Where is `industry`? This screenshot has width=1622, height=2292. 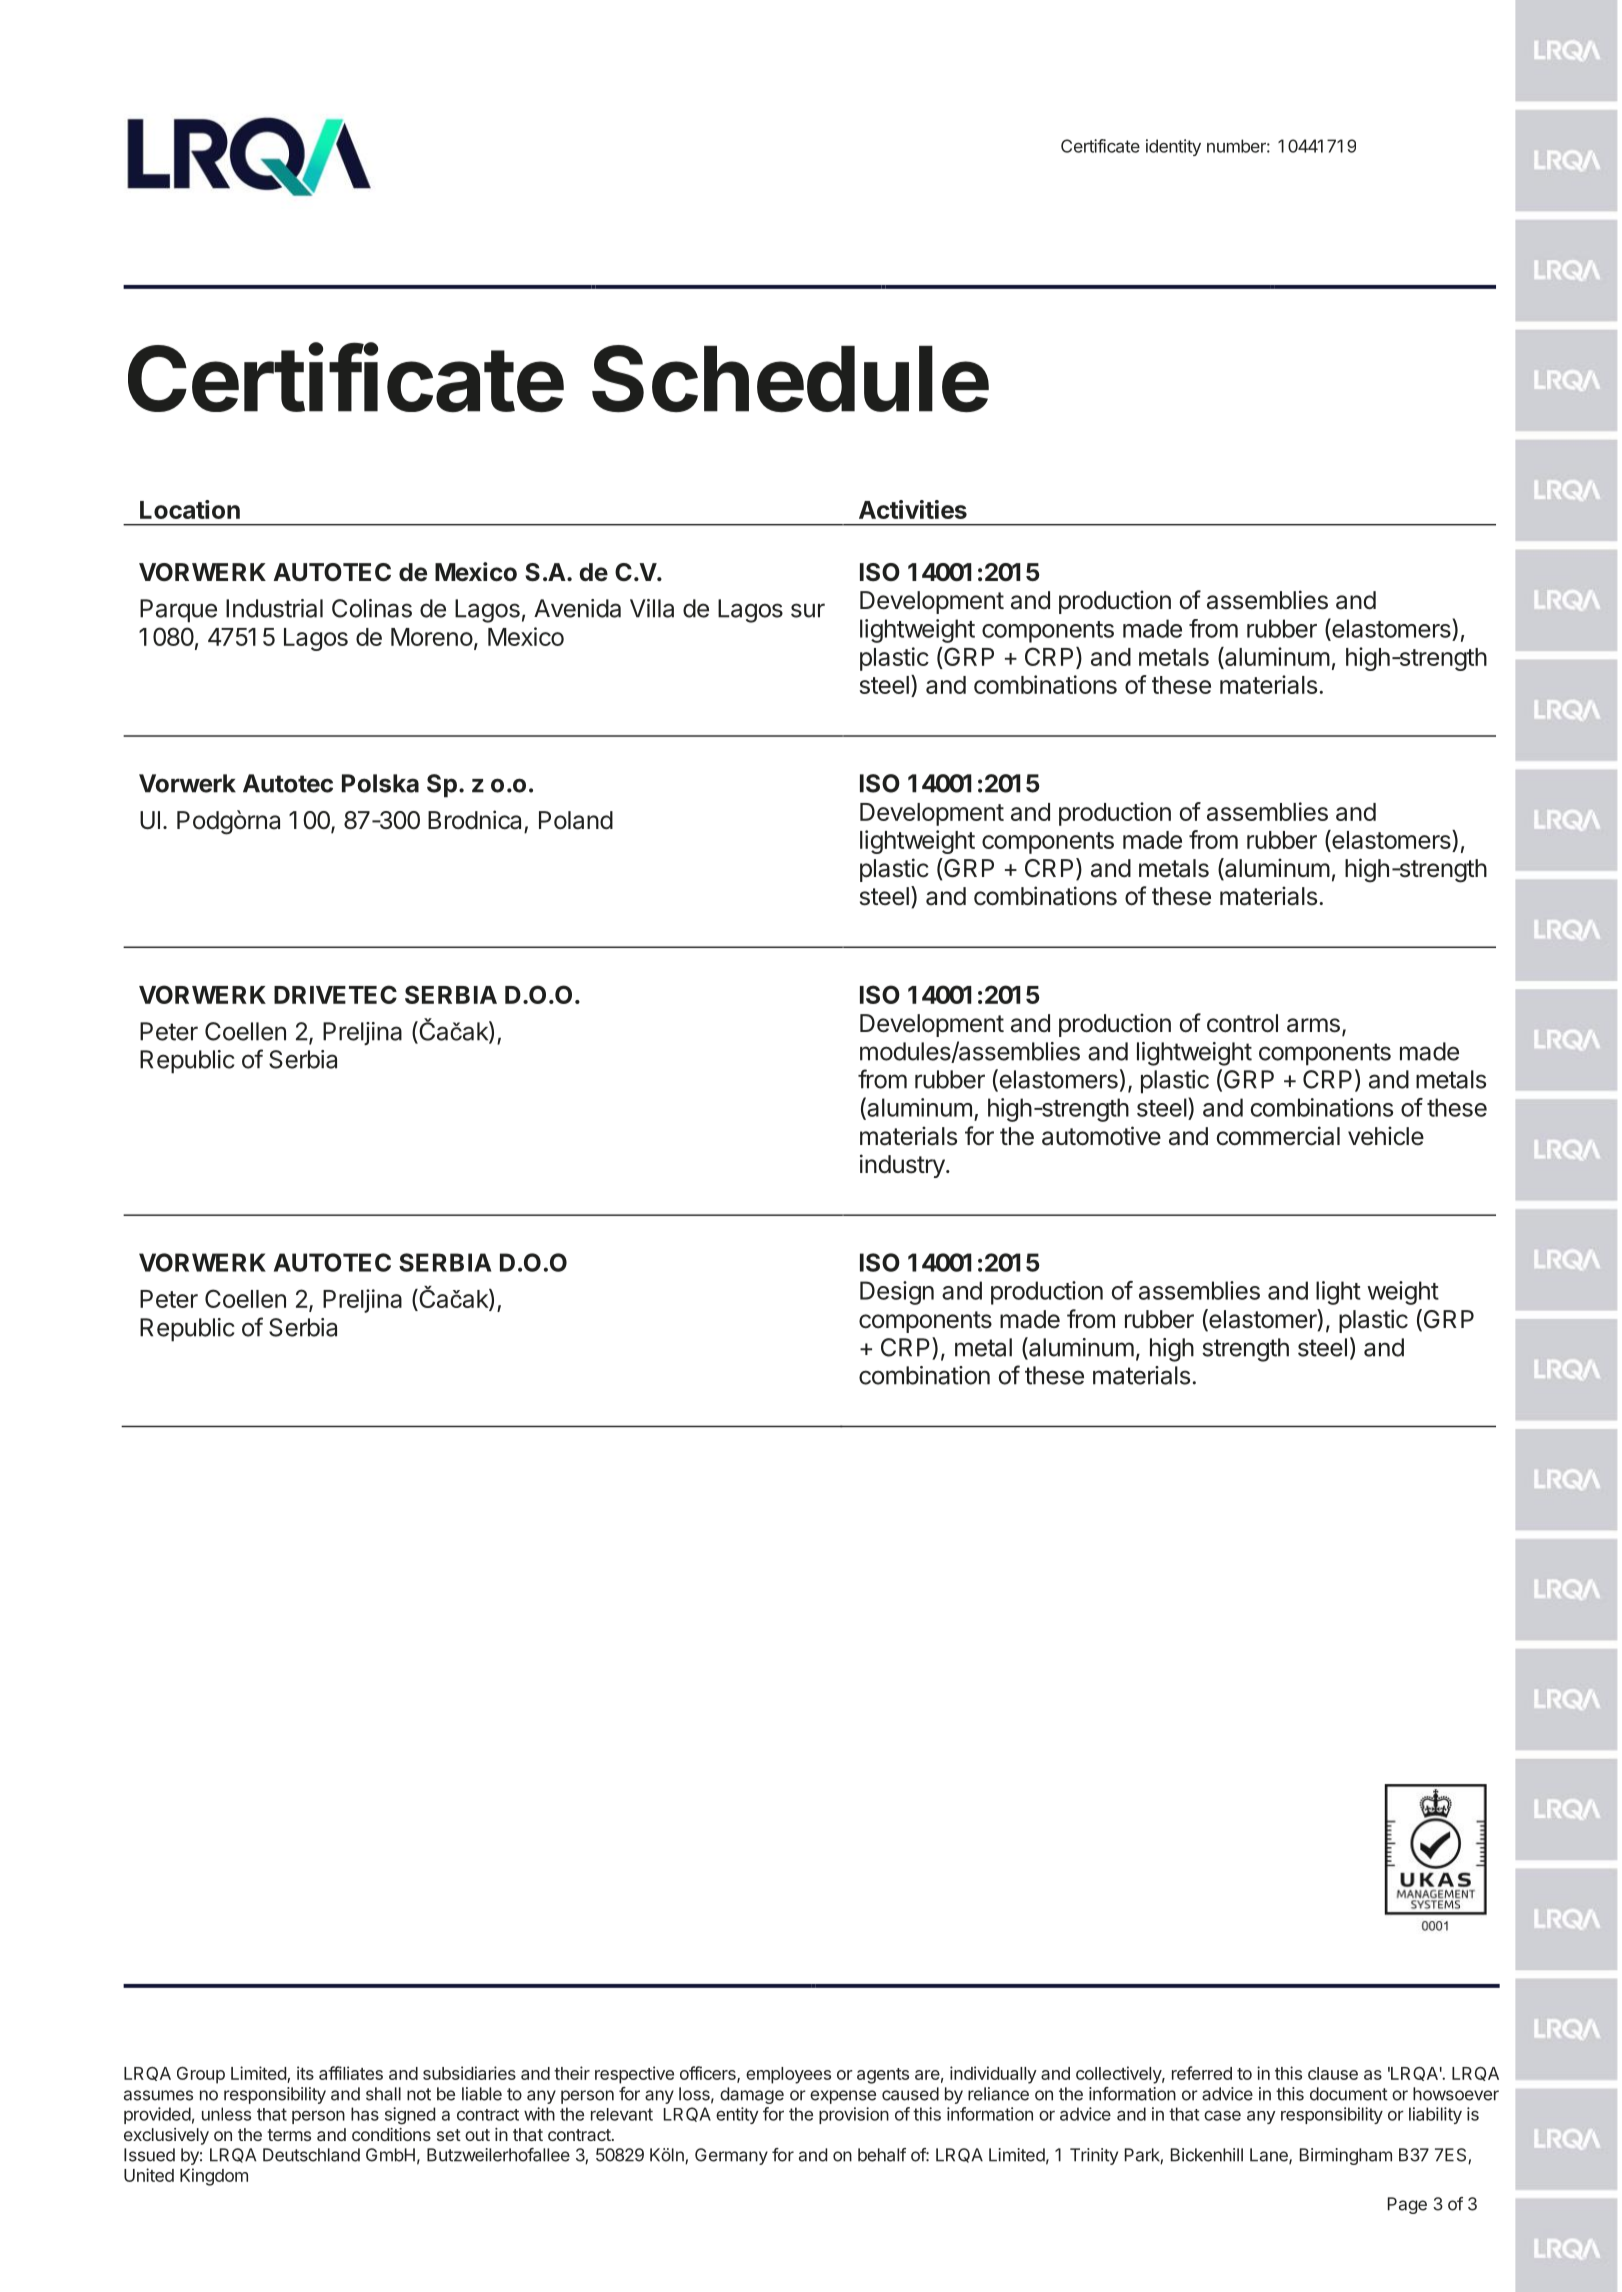
industry is located at coordinates (903, 1166).
